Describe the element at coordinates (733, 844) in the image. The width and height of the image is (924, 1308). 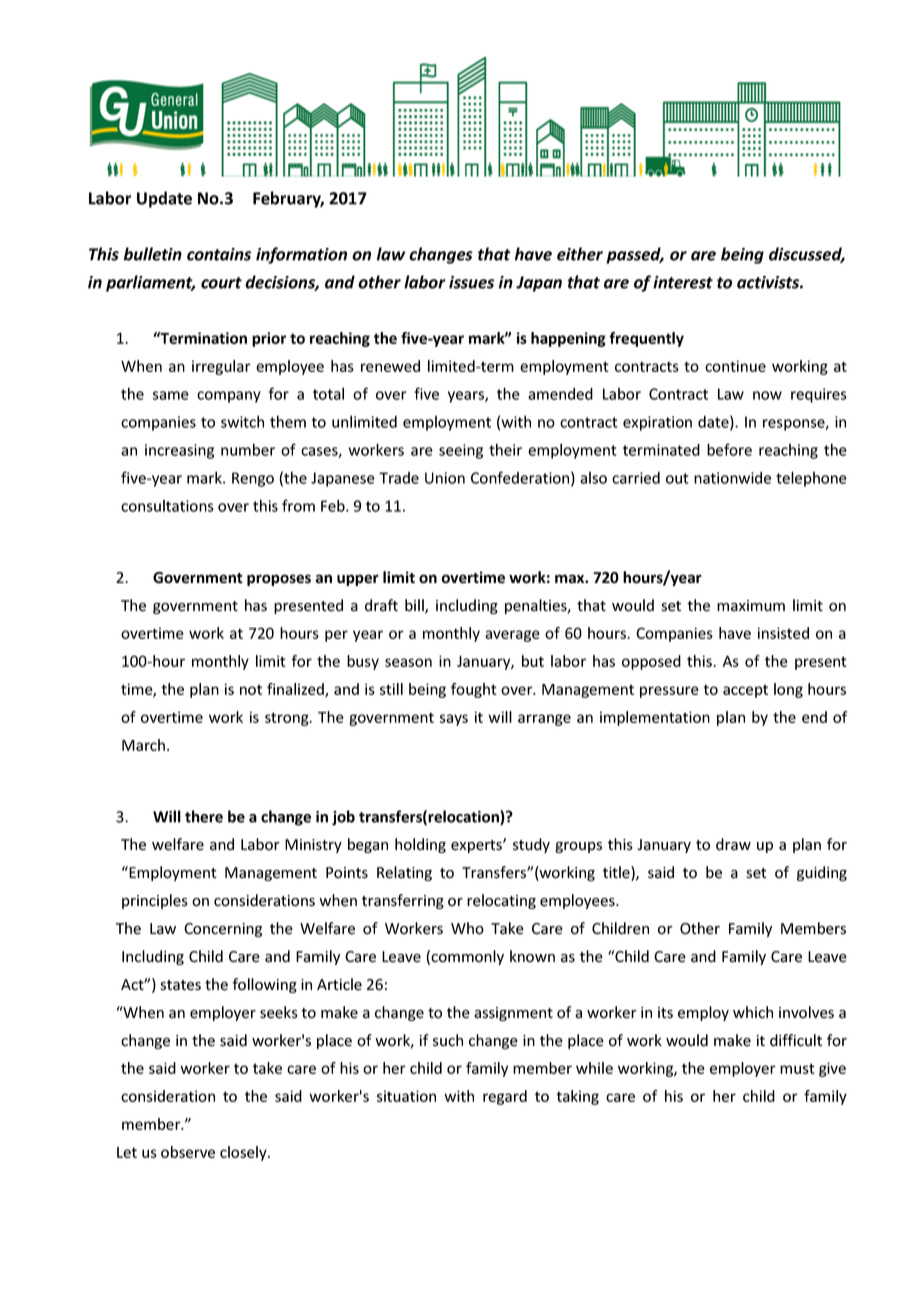
I see `draw` at that location.
